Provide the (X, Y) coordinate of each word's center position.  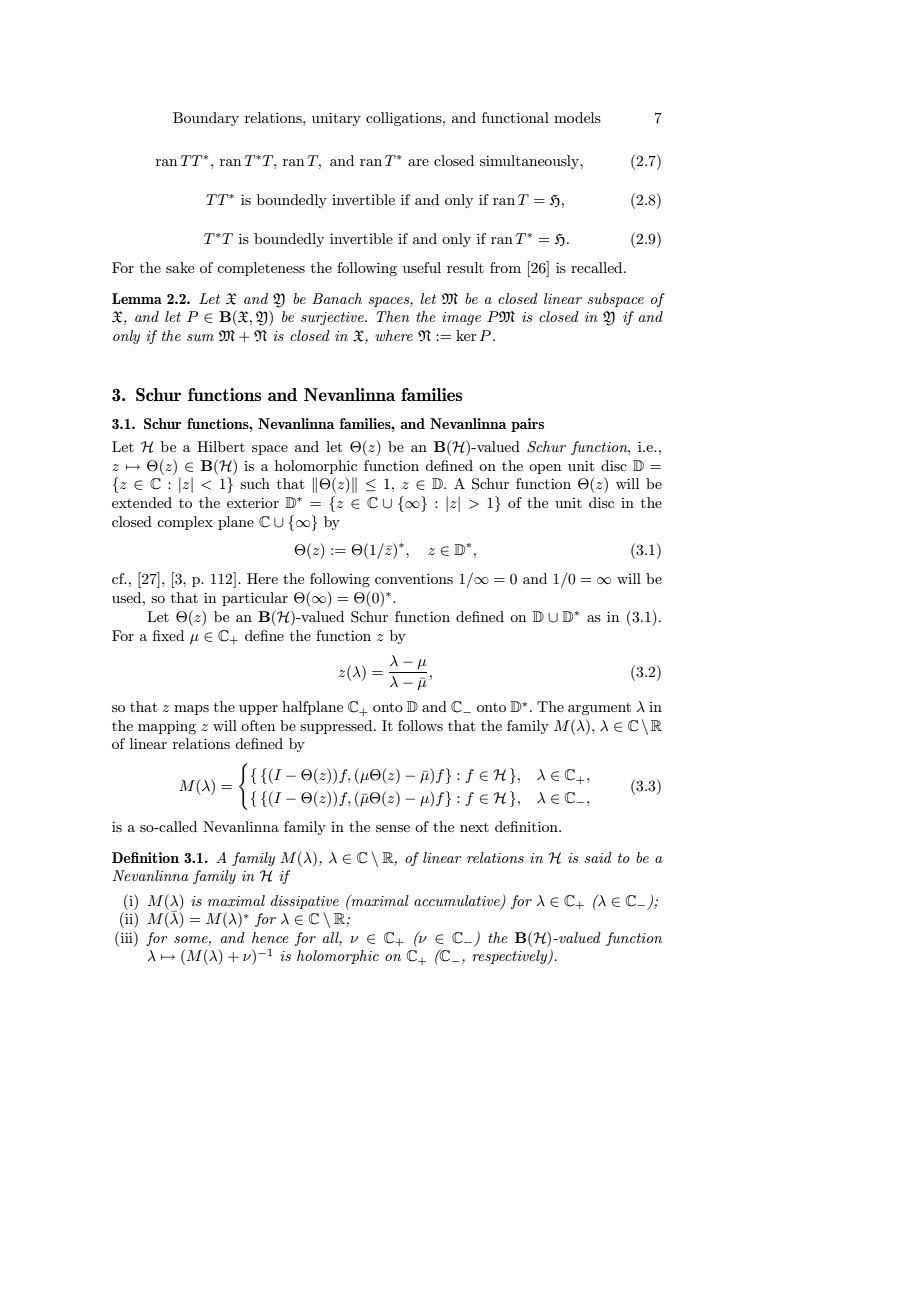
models (577, 117)
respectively (511, 957)
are (418, 162)
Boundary (206, 119)
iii (126, 937)
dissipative (305, 902)
